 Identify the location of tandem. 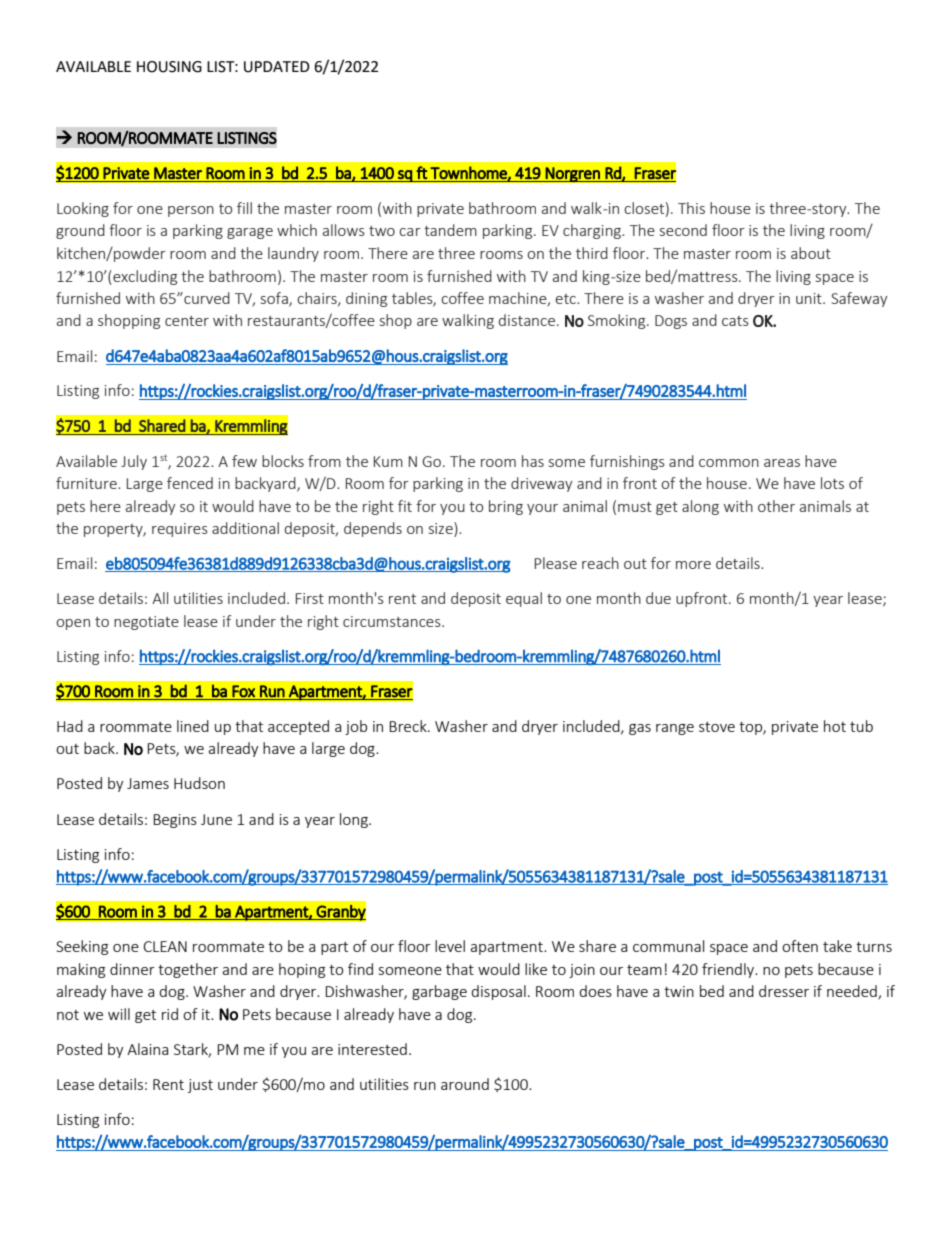
(450, 230).
